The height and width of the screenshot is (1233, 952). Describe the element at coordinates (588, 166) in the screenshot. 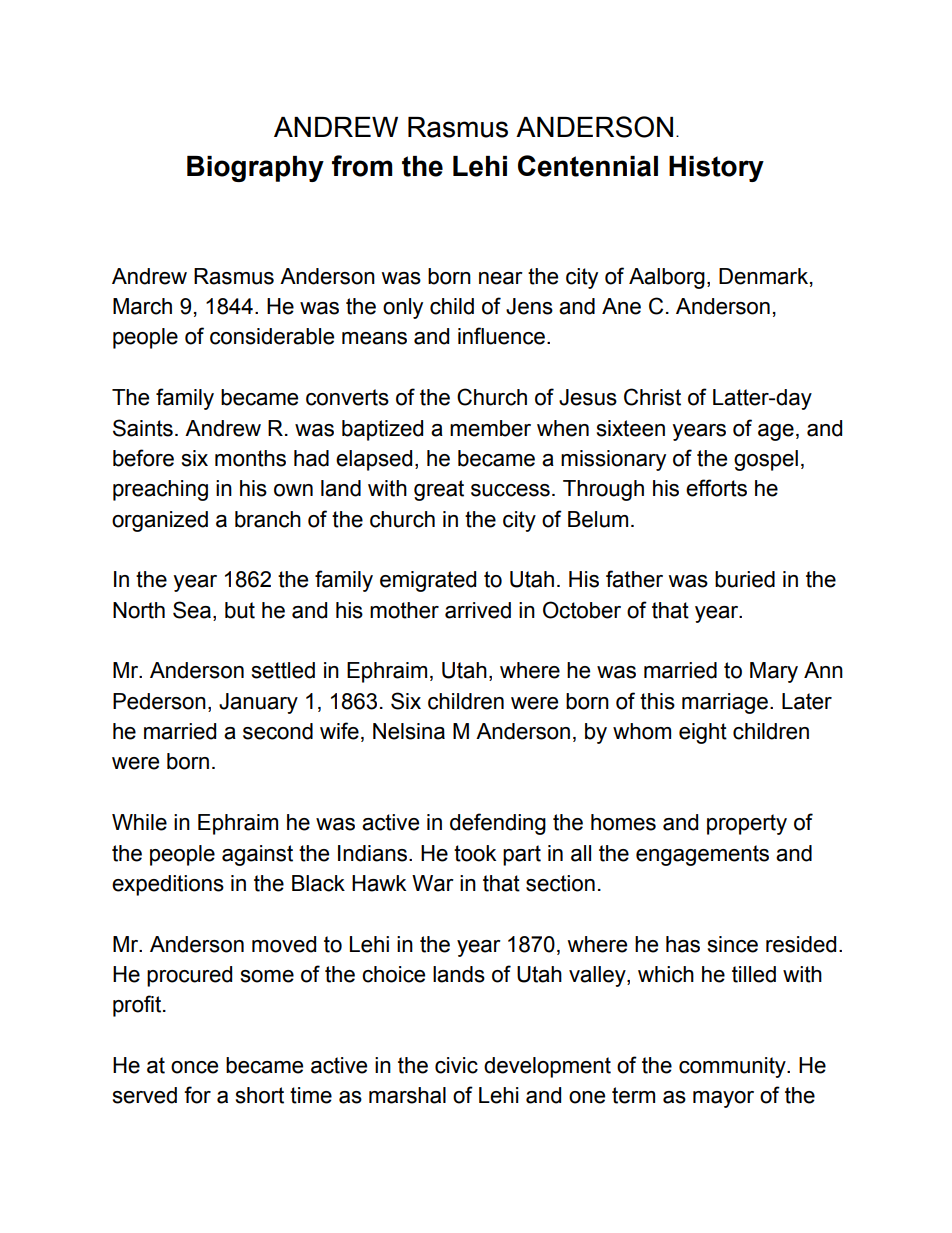

I see `Centennial` at that location.
